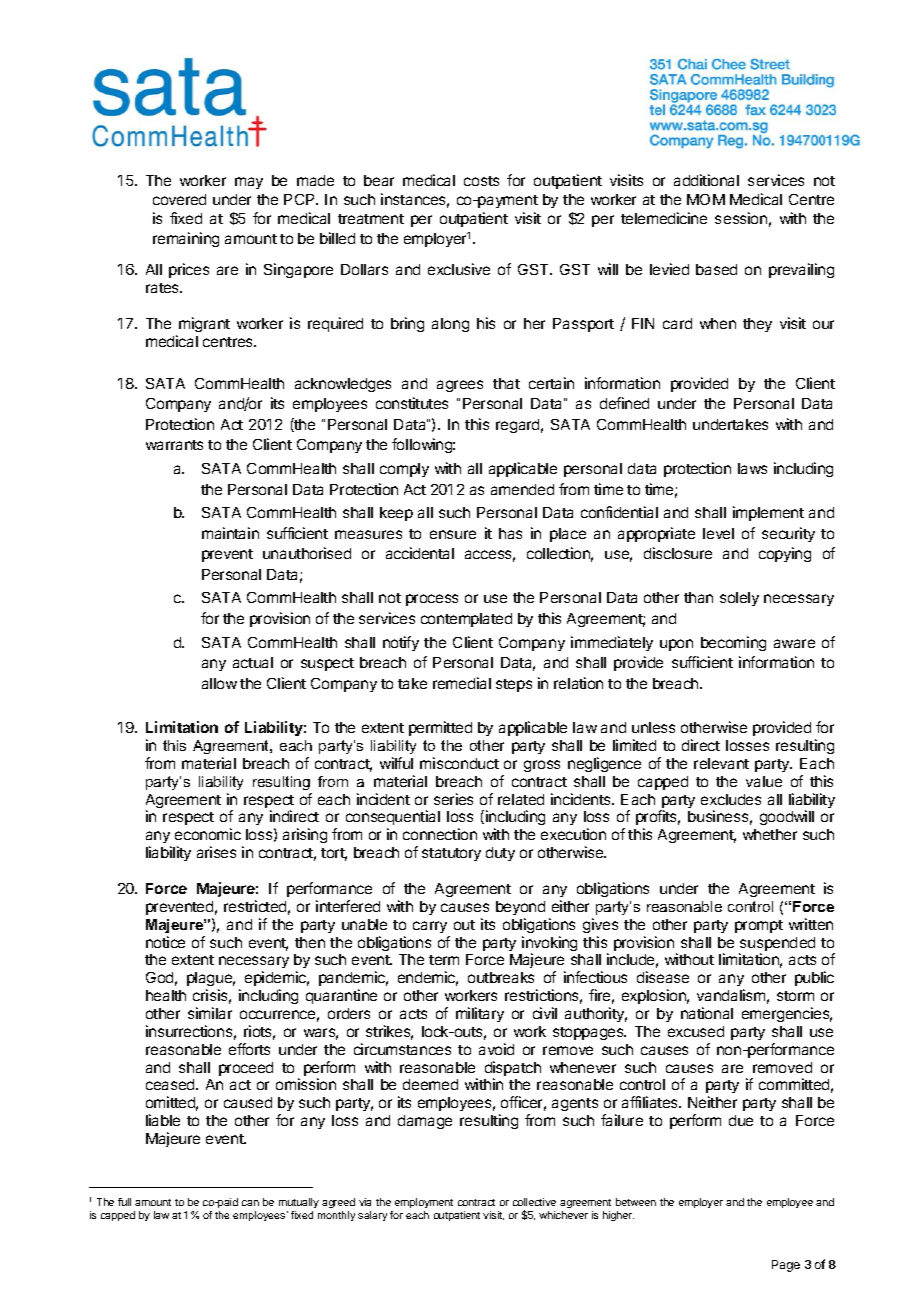  What do you see at coordinates (250, 1203) in the screenshot?
I see `can` at bounding box center [250, 1203].
